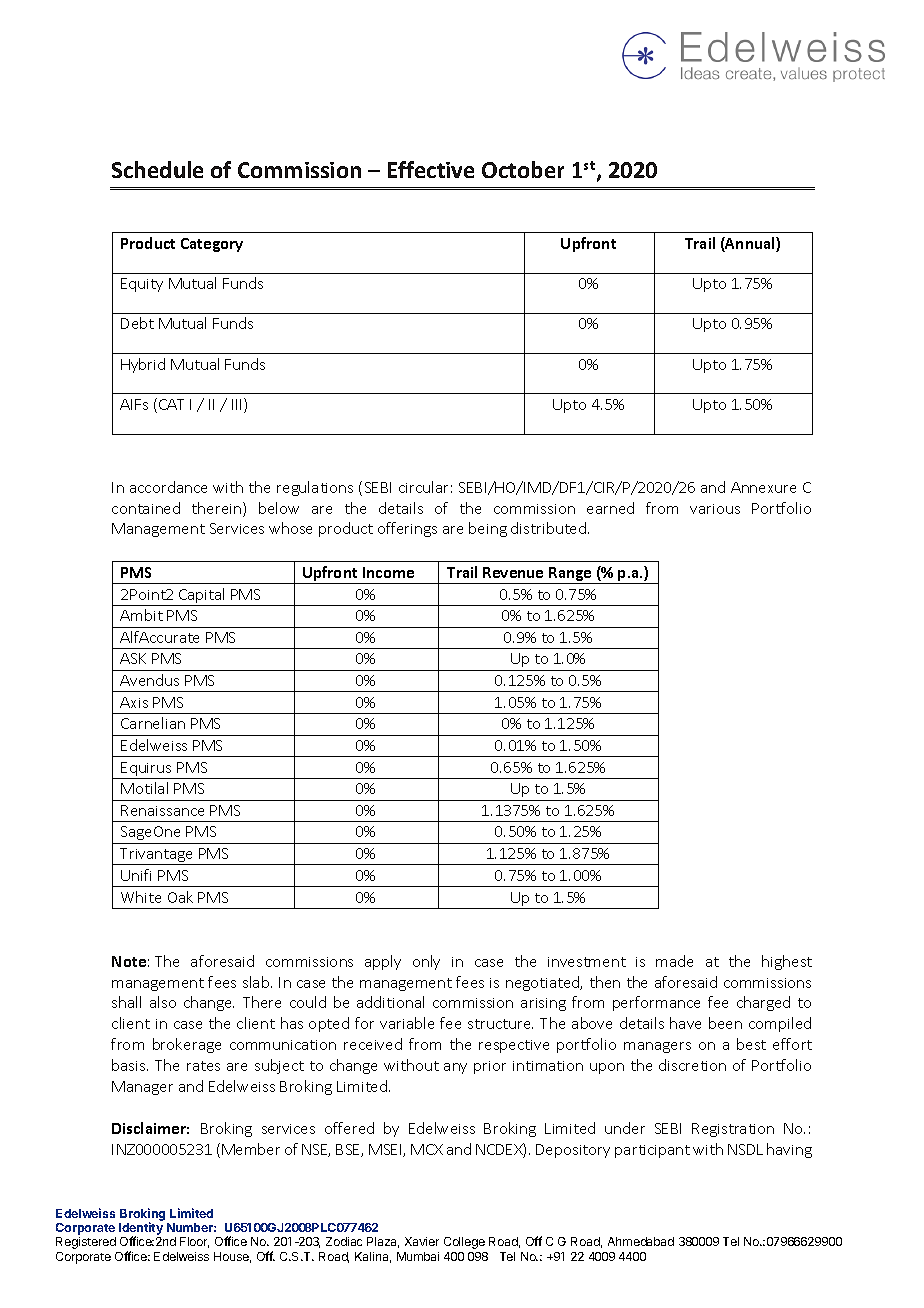 The image size is (924, 1308). I want to click on Schedule, so click(157, 169).
